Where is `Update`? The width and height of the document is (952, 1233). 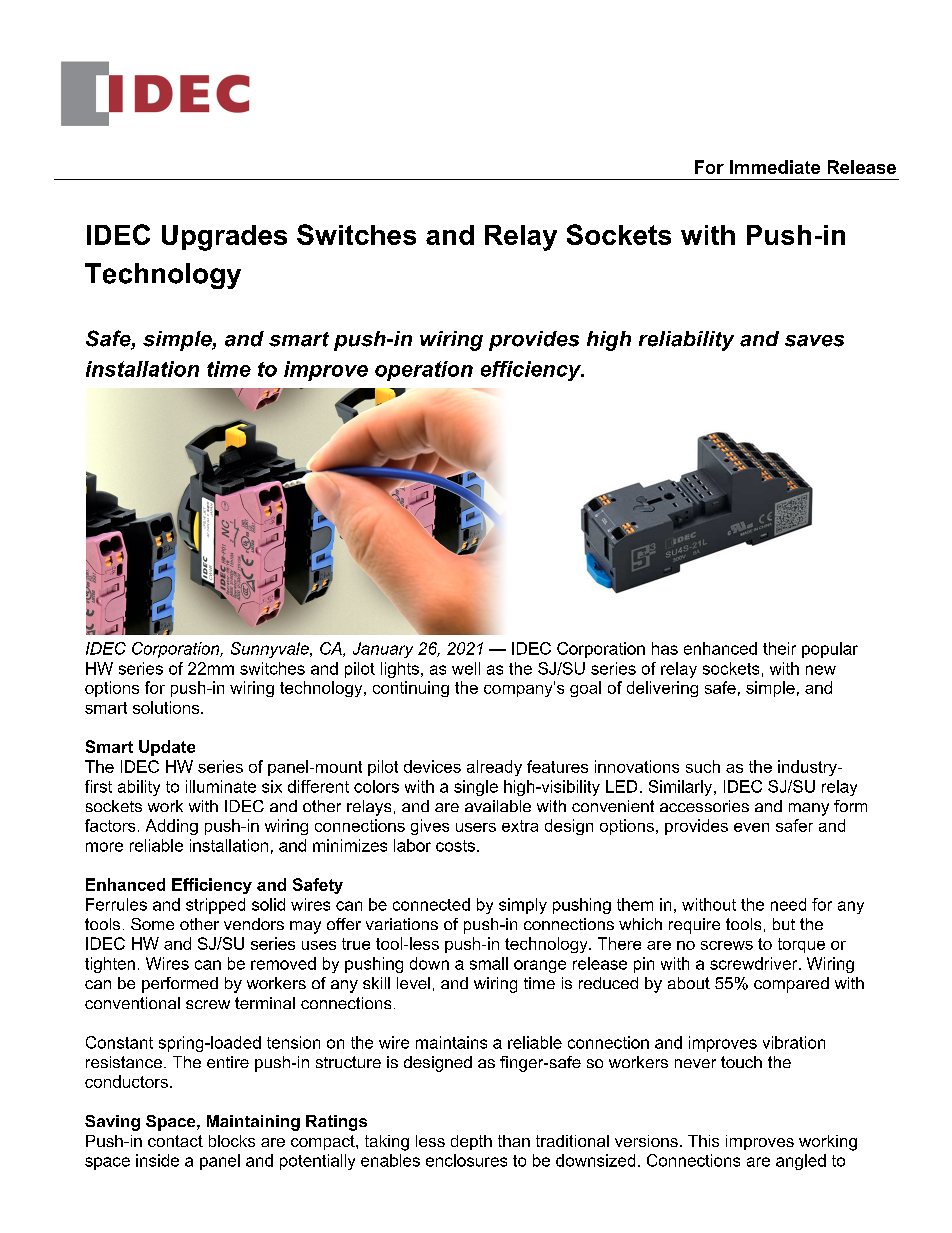 Update is located at coordinates (167, 748).
